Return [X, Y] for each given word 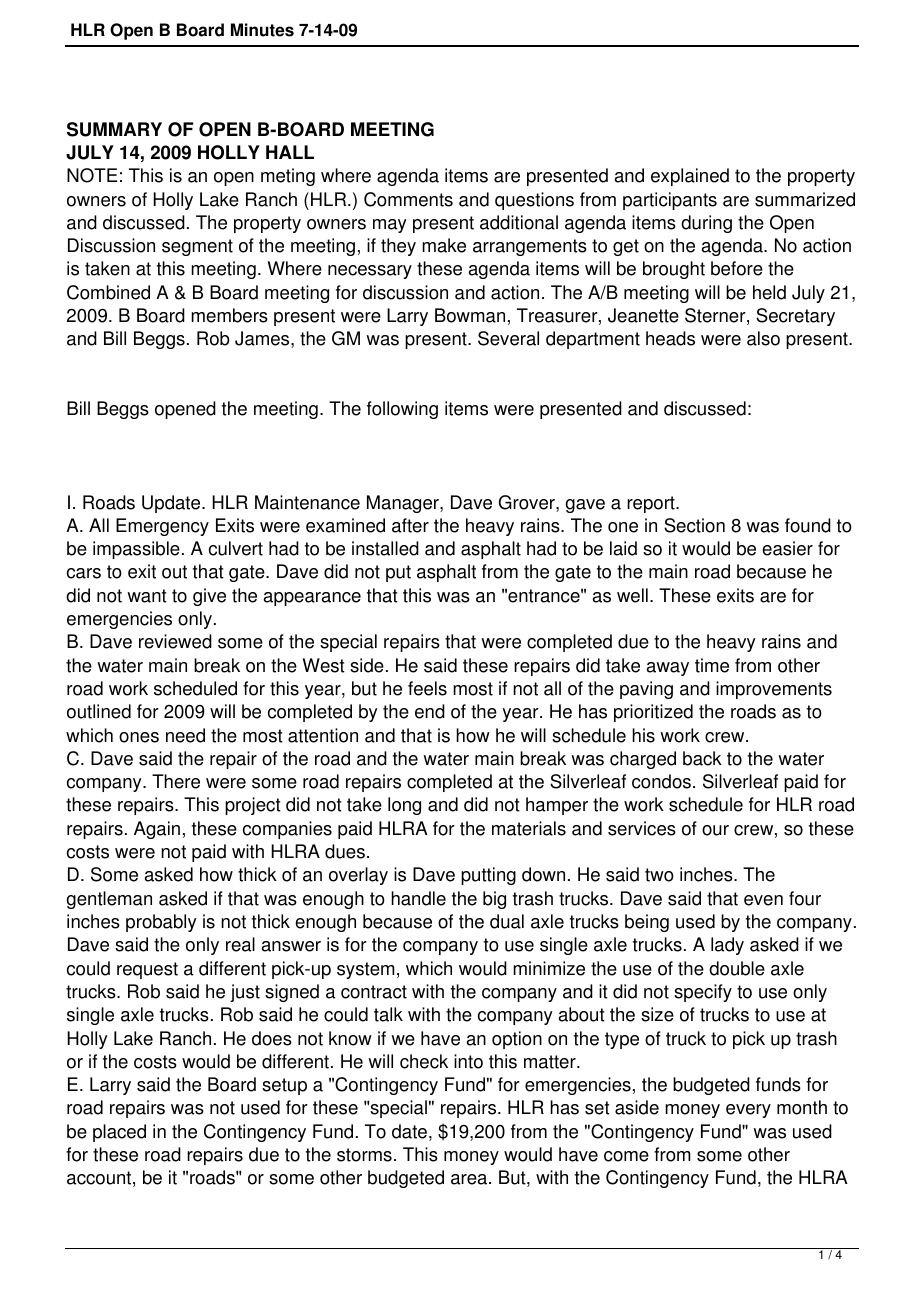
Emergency [162, 527]
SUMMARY [114, 129]
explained [690, 177]
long [404, 806]
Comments [408, 199]
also [763, 338]
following [402, 410]
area [470, 1179]
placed [119, 1133]
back [702, 758]
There [176, 781]
